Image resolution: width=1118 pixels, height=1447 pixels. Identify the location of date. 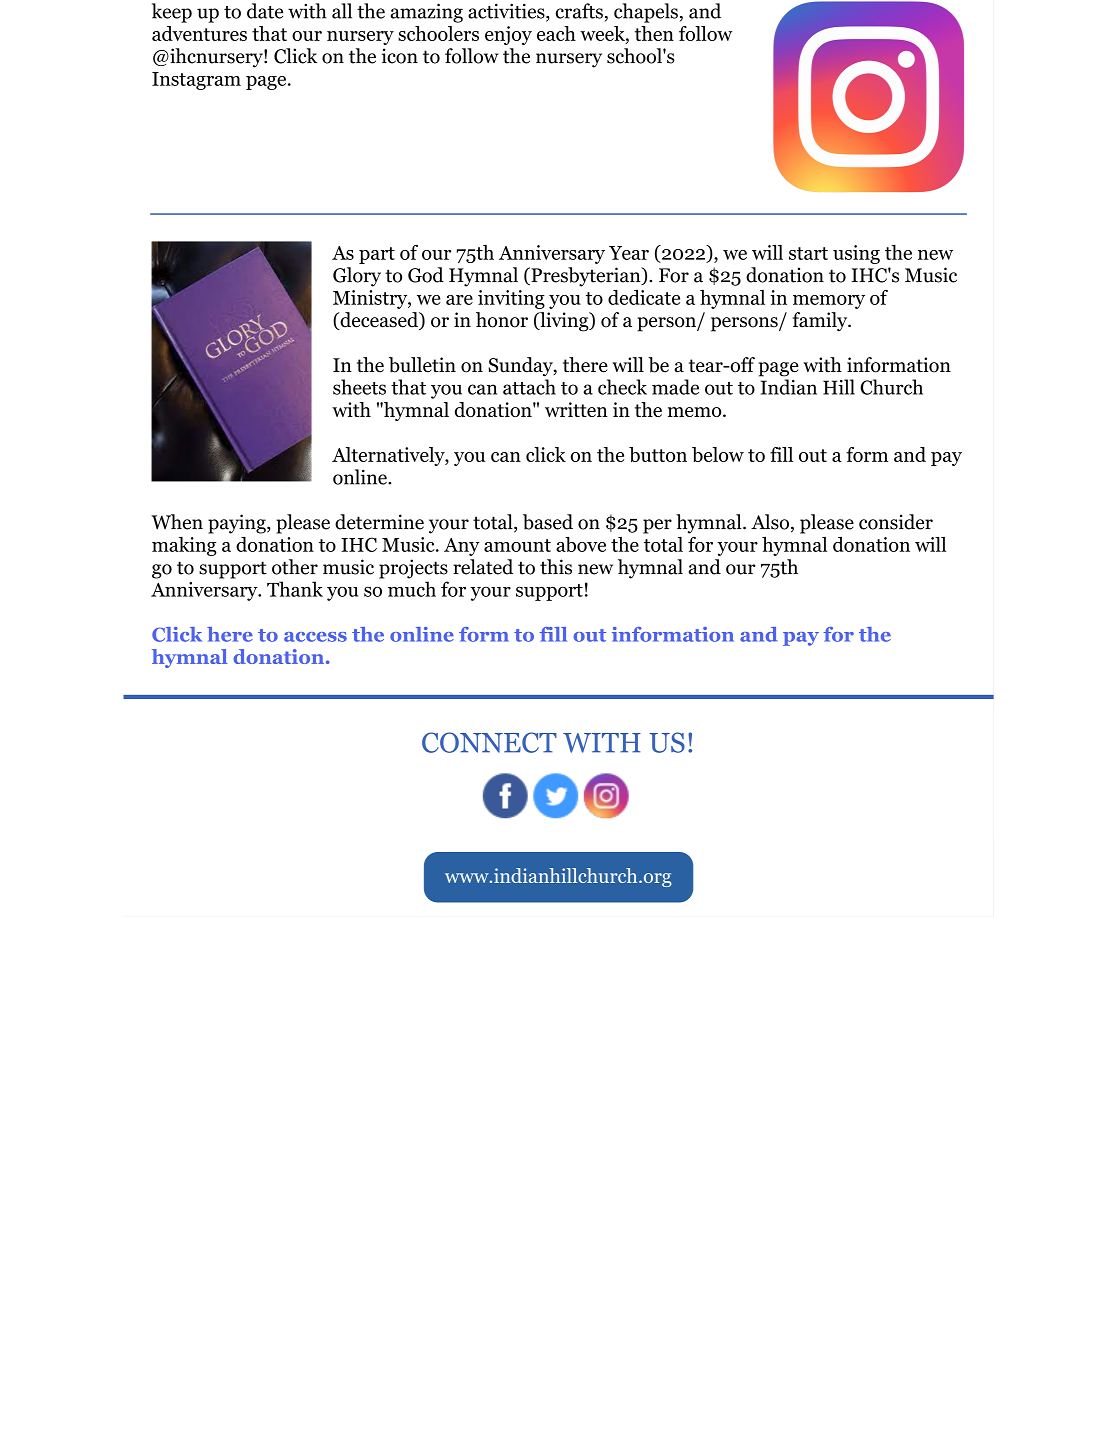
(265, 11).
